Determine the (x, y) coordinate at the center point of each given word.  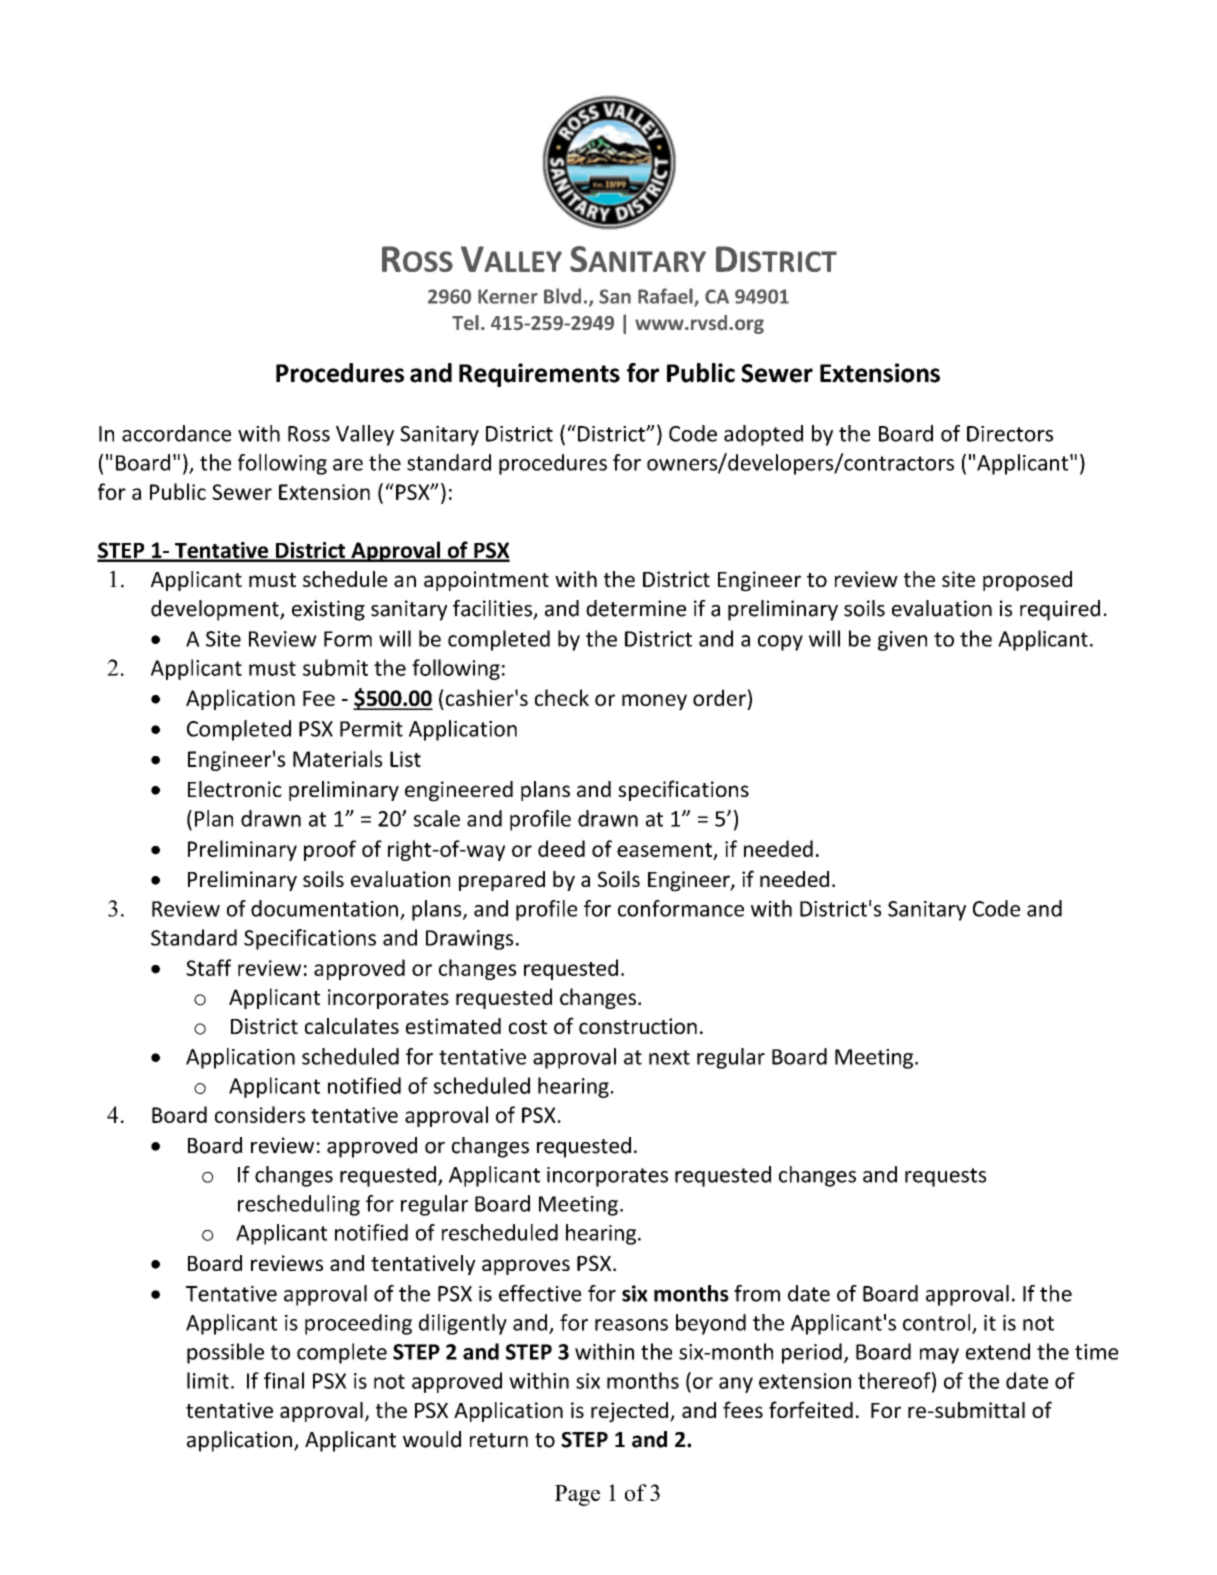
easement (664, 850)
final (284, 1380)
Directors (1010, 434)
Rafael (666, 297)
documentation (324, 908)
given (902, 641)
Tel (465, 323)
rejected (629, 1412)
